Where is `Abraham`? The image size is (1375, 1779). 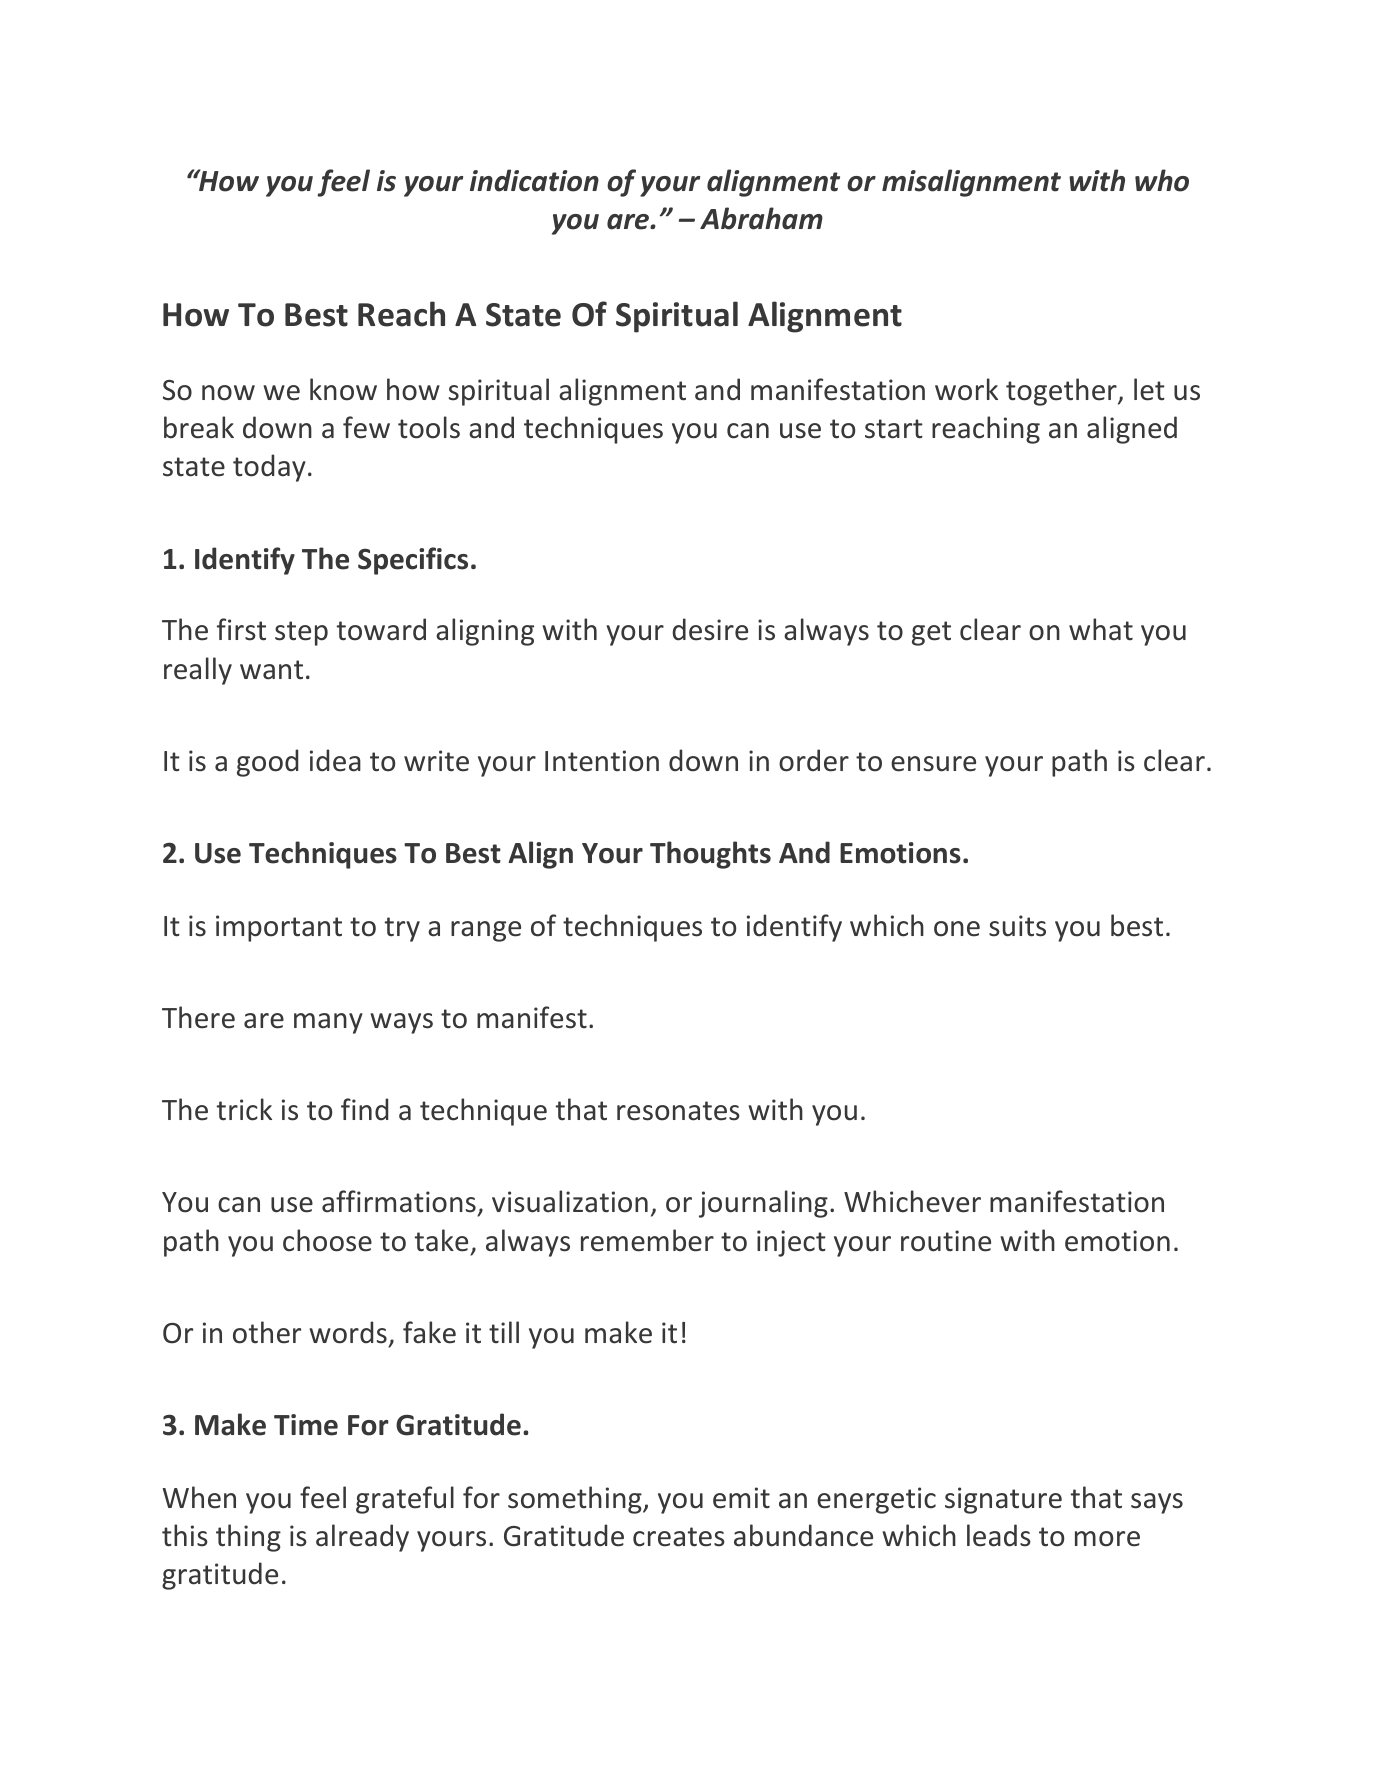 Abraham is located at coordinates (761, 218).
